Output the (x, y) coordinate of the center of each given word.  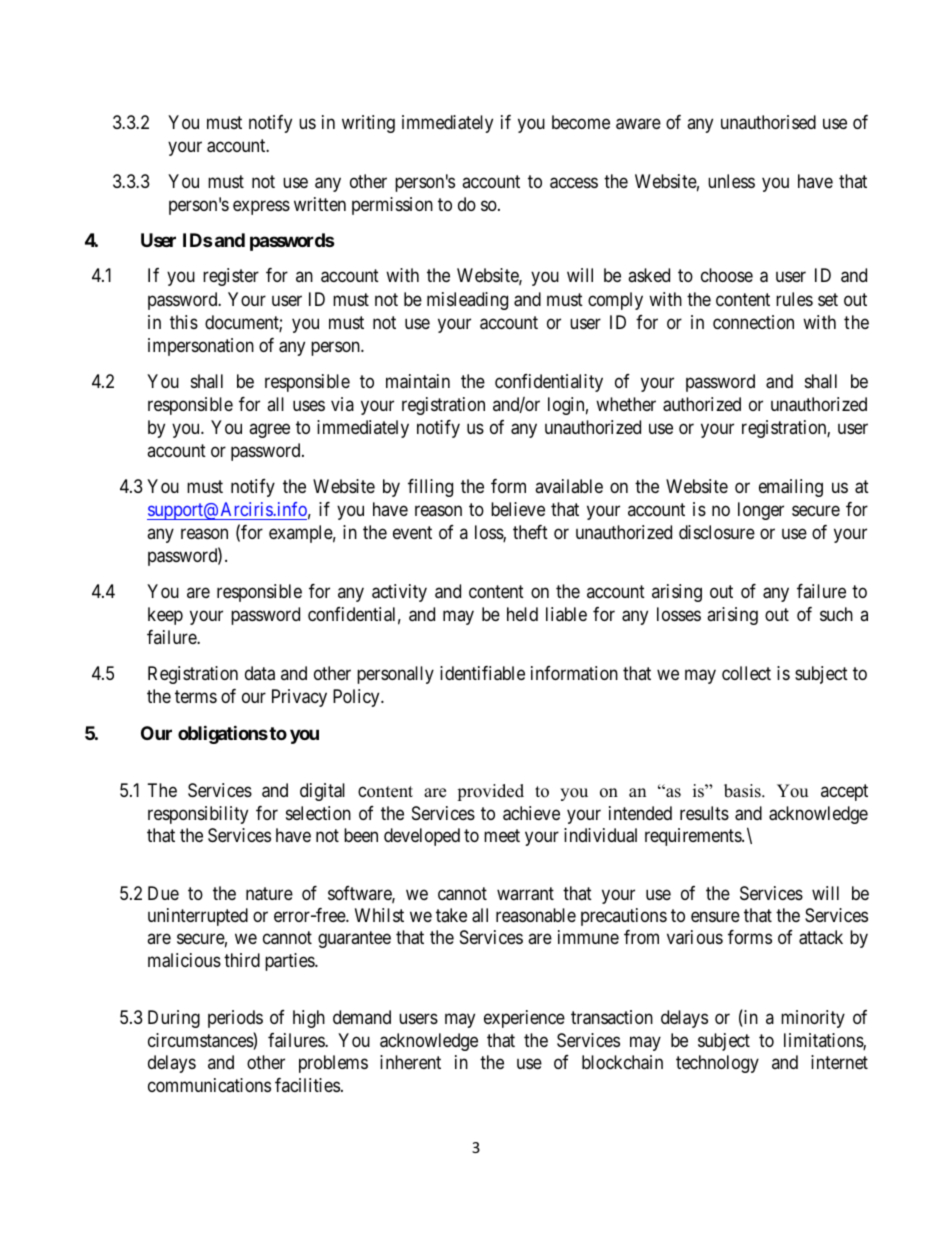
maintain (418, 381)
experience (524, 1019)
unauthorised (768, 122)
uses (309, 405)
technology (717, 1064)
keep (165, 616)
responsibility (198, 815)
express (261, 207)
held (522, 614)
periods (235, 1019)
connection (753, 322)
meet (502, 835)
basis (743, 791)
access (574, 183)
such (836, 614)
